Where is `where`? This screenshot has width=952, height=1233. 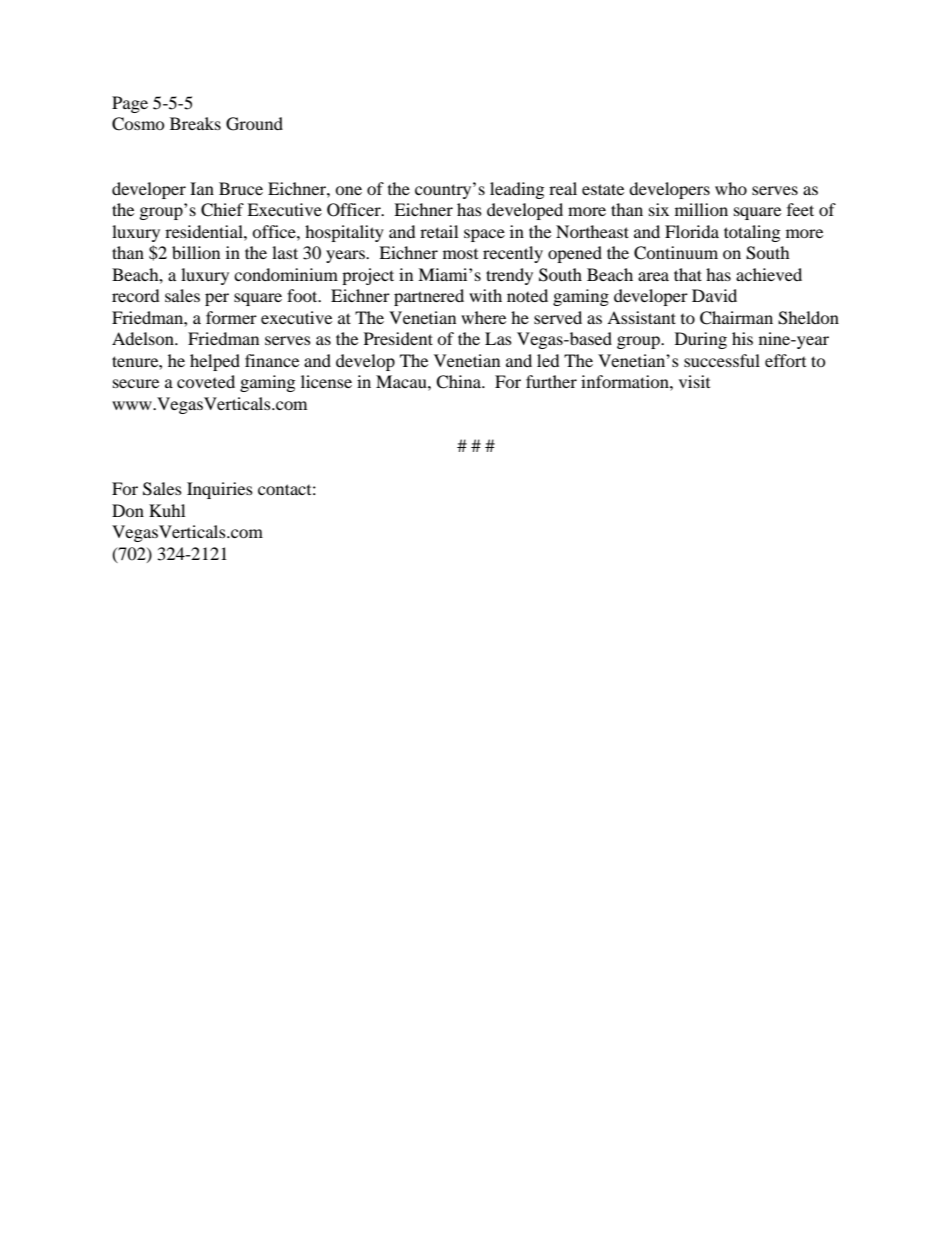
where is located at coordinates (483, 317).
